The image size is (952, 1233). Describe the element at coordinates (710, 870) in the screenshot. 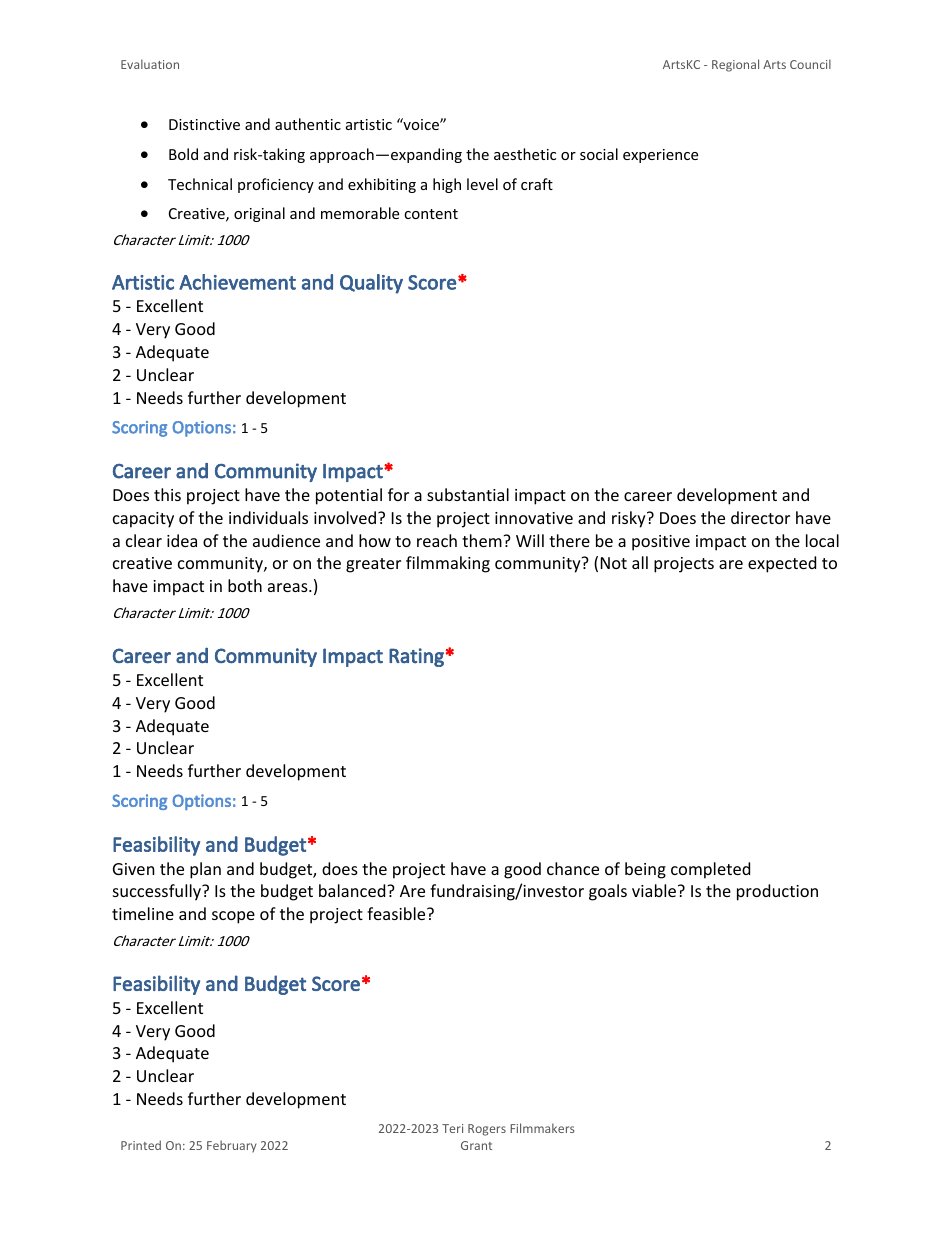

I see `completed` at that location.
